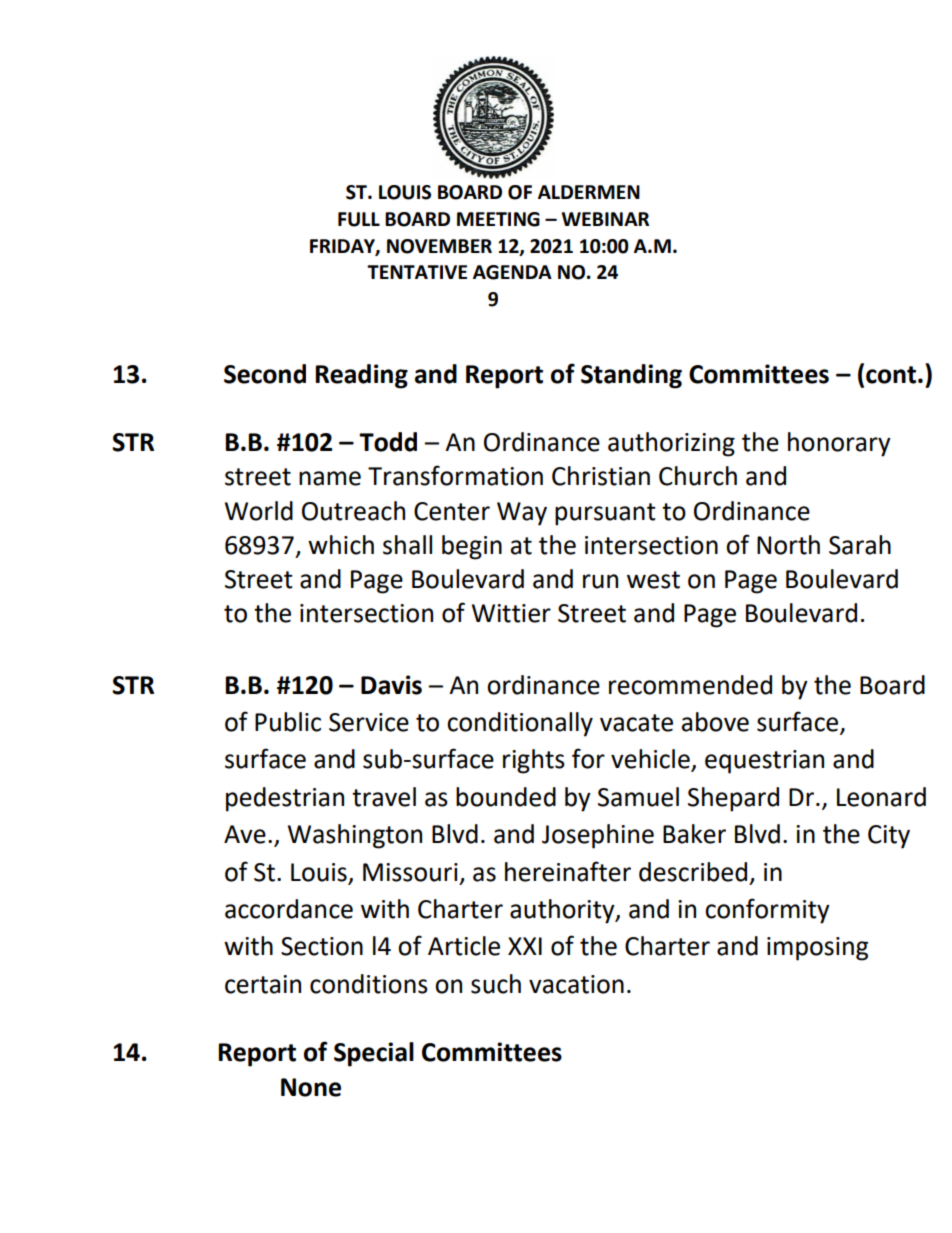 The image size is (952, 1233). Describe the element at coordinates (576, 984) in the document. I see `vacation` at that location.
